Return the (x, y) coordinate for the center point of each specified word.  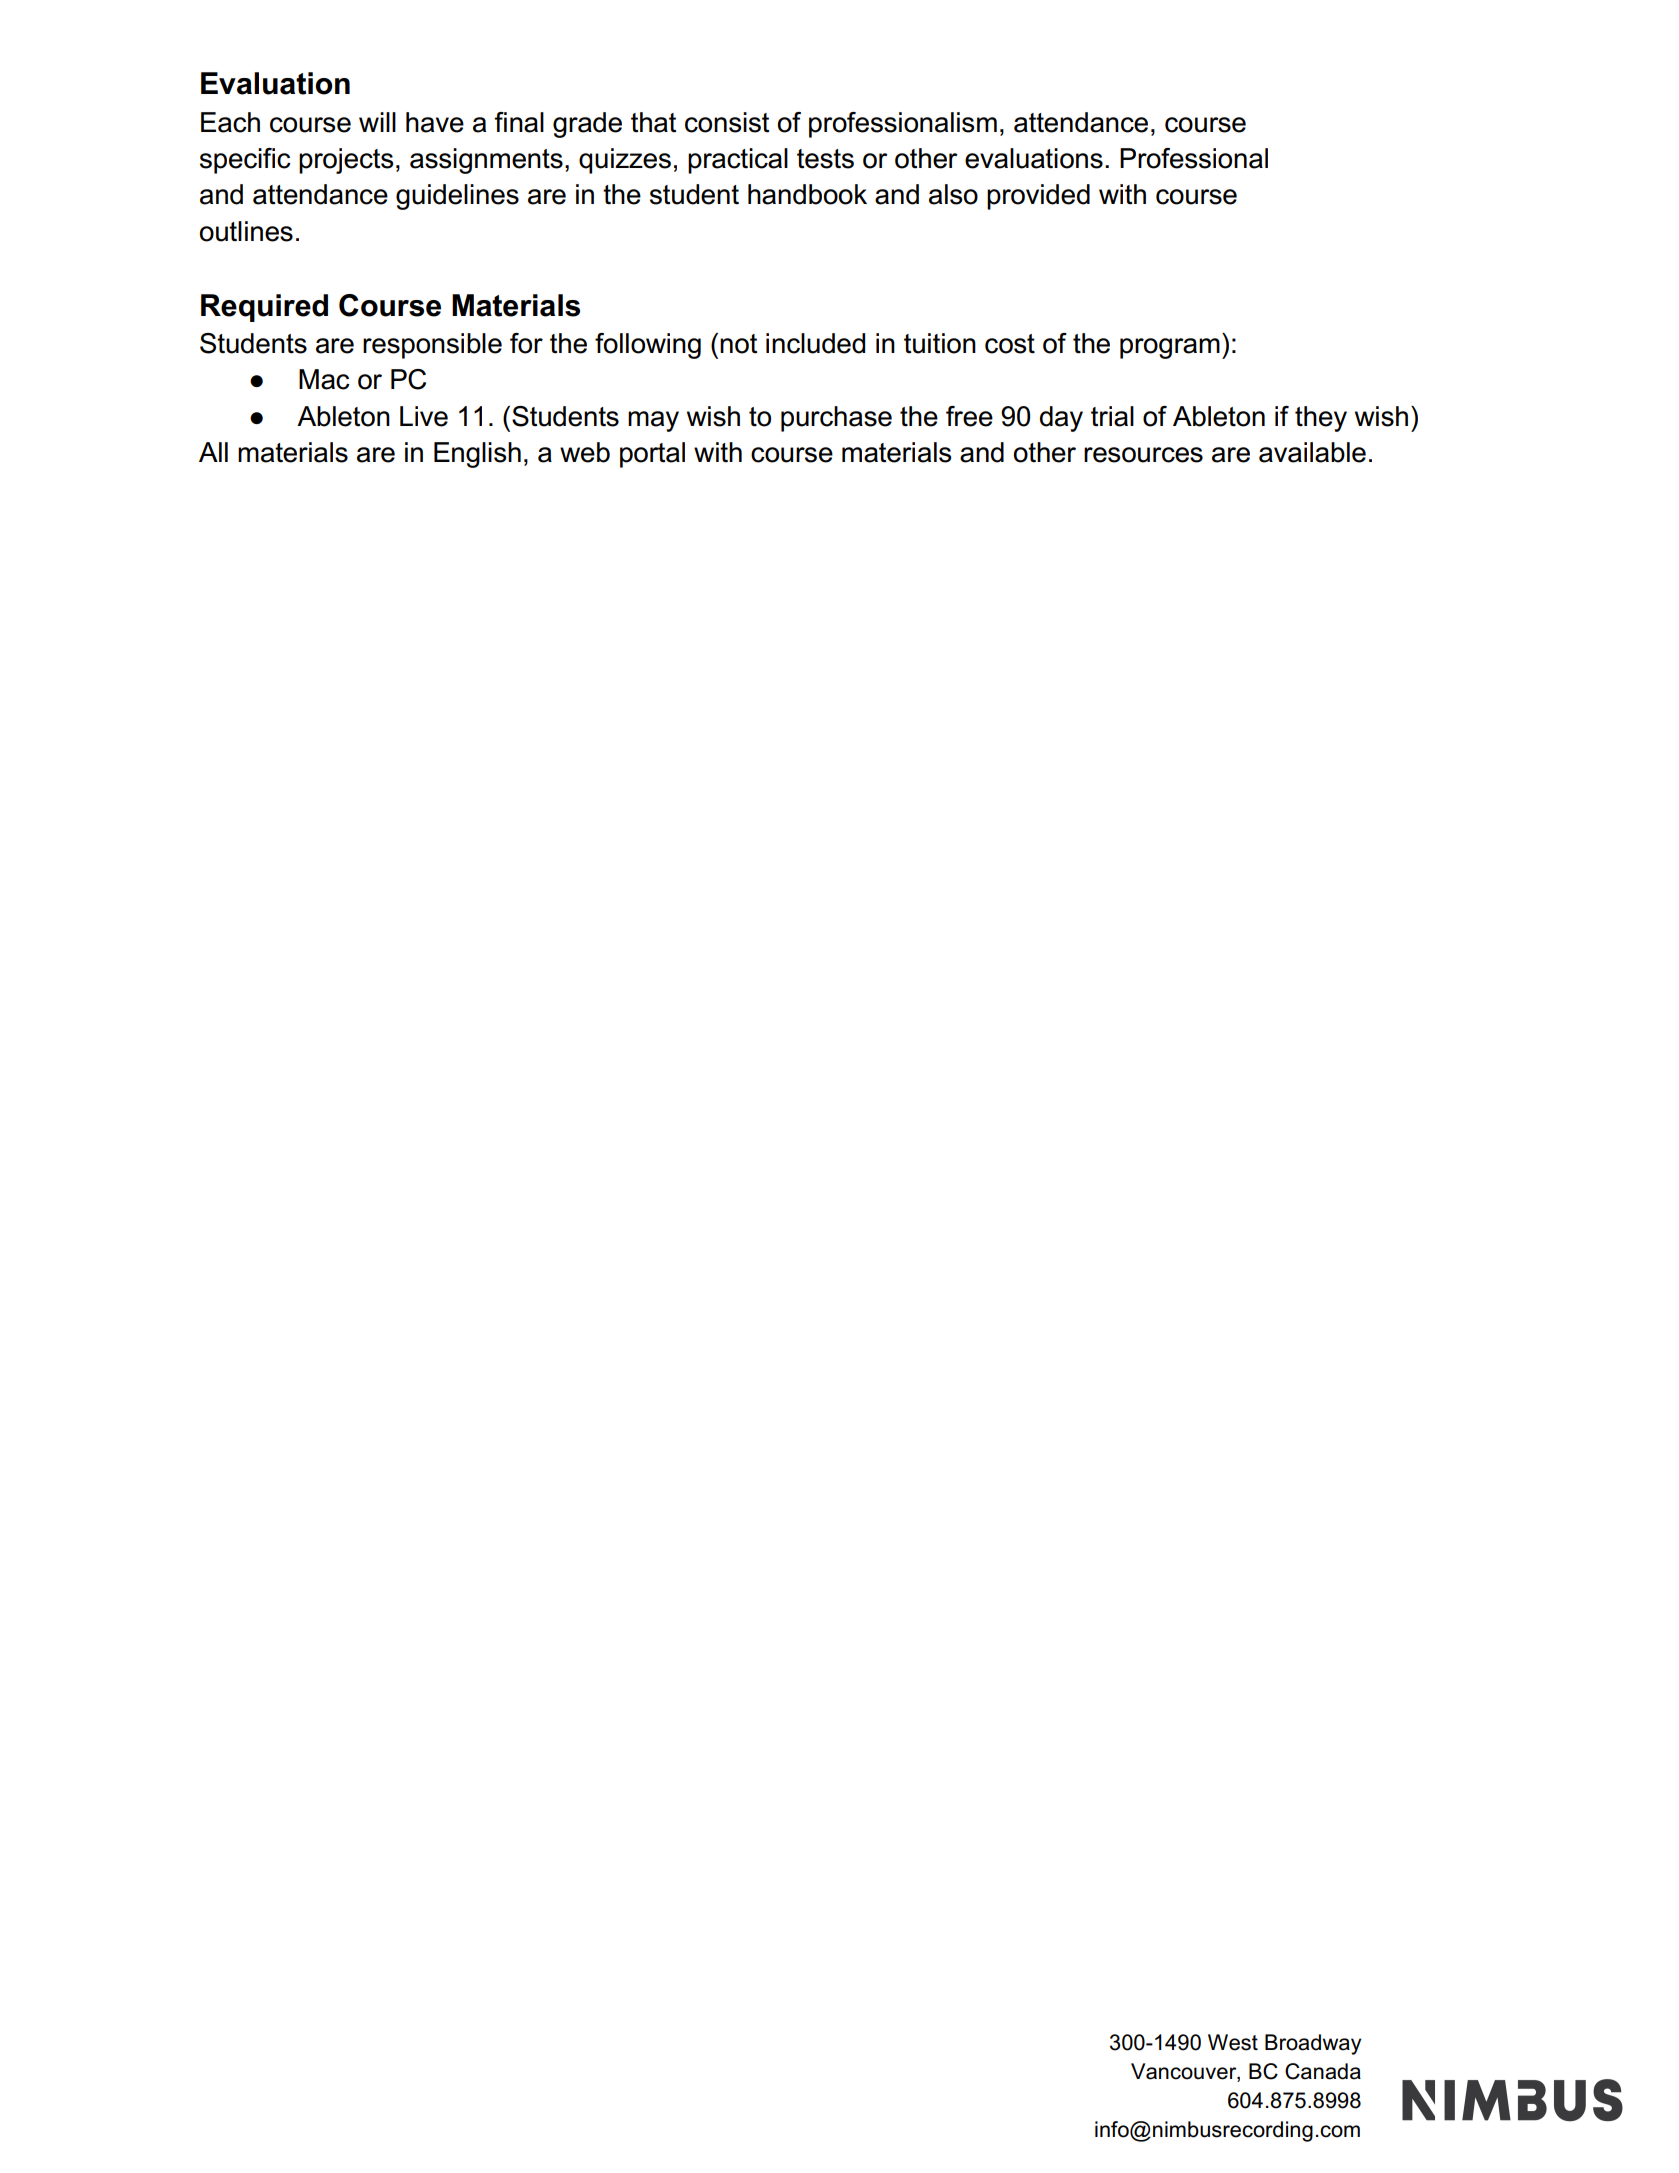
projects (346, 161)
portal (652, 455)
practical (738, 161)
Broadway (1313, 2044)
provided (1038, 197)
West (1233, 2042)
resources (1143, 455)
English (477, 455)
